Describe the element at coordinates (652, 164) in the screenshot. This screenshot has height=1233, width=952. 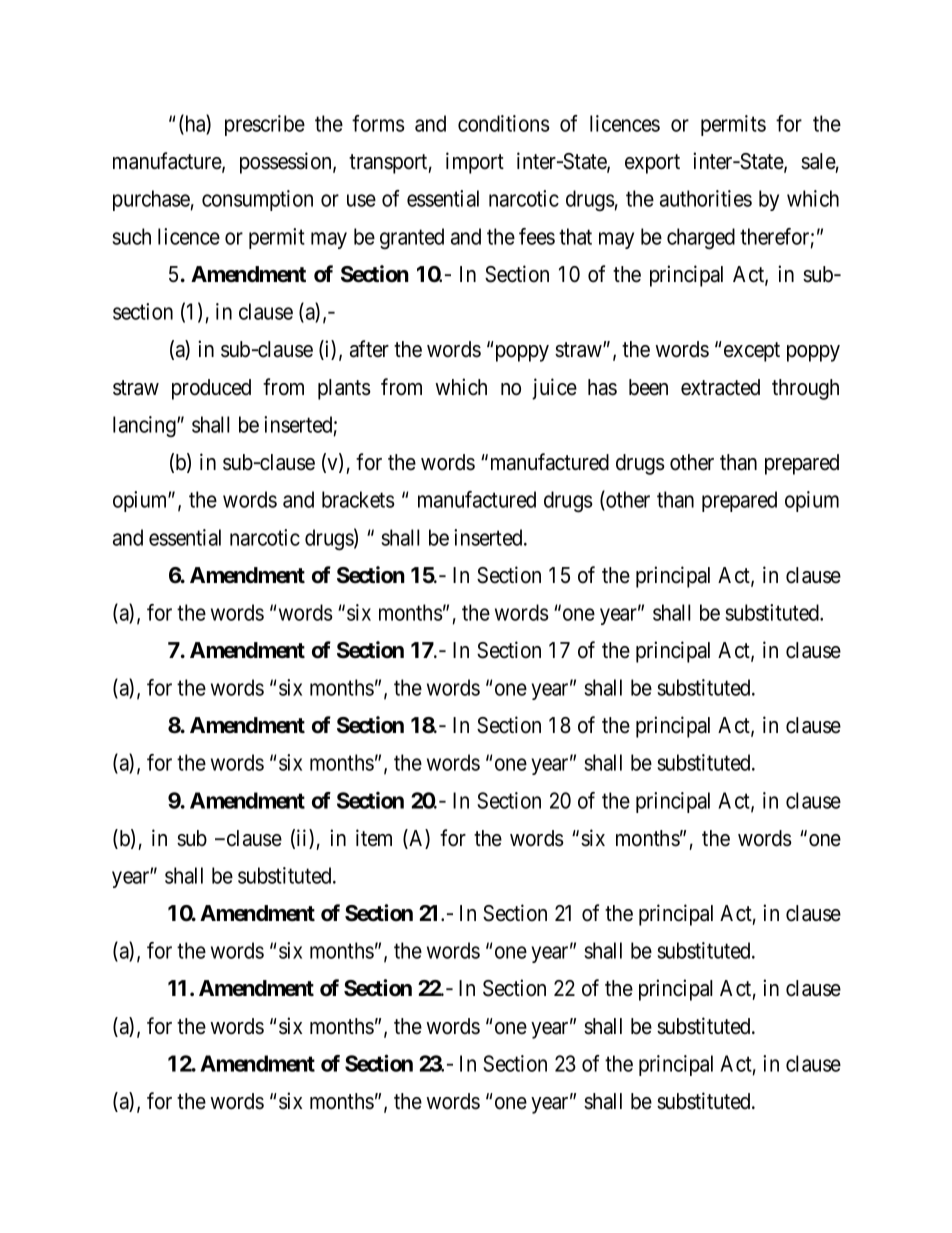
I see `export` at that location.
